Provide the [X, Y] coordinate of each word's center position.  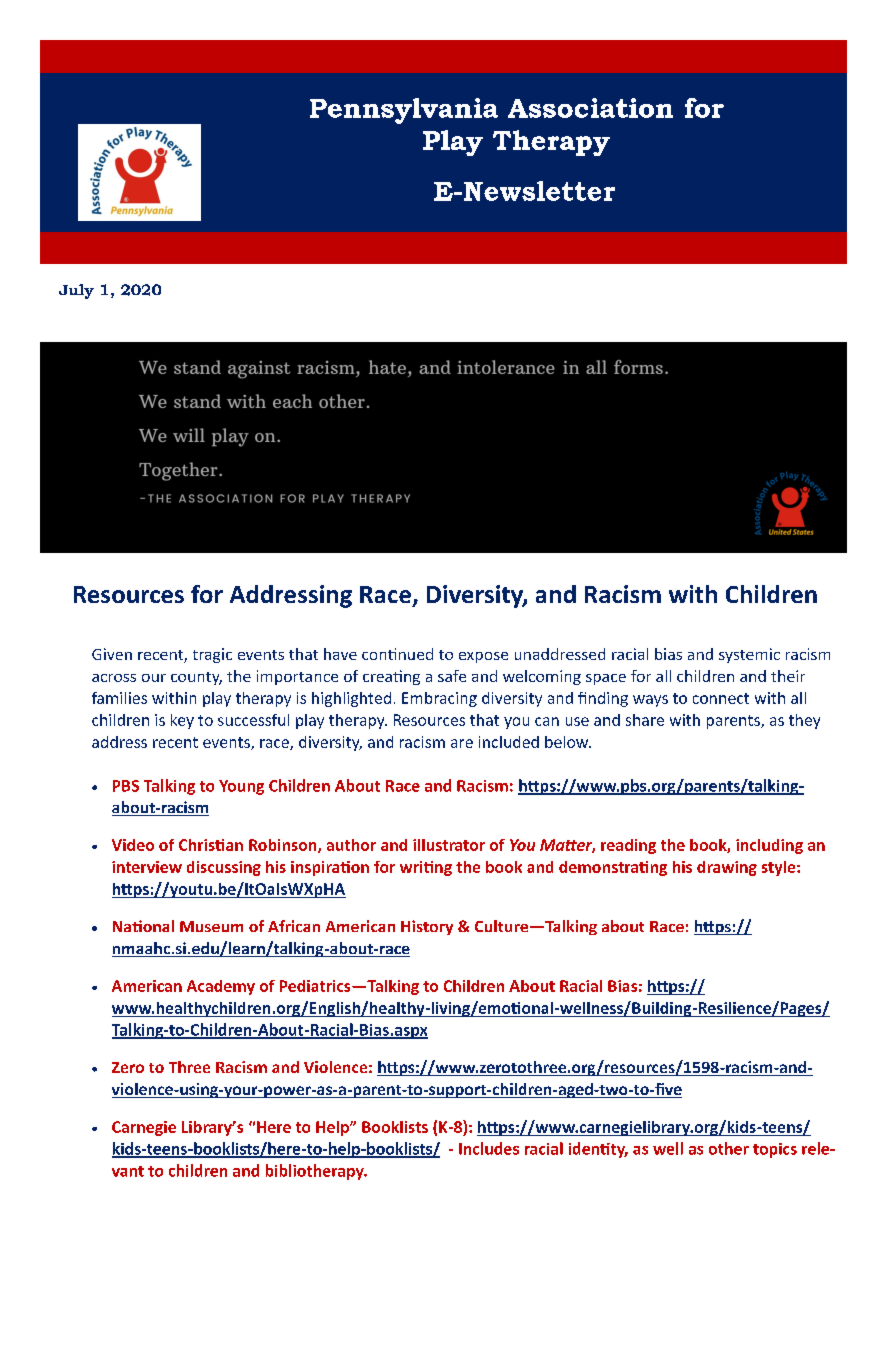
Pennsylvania [404, 111]
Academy [221, 987]
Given [112, 654]
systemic [749, 655]
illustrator [449, 845]
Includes [489, 1148]
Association [590, 108]
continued [397, 654]
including [769, 846]
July [76, 291]
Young [241, 787]
